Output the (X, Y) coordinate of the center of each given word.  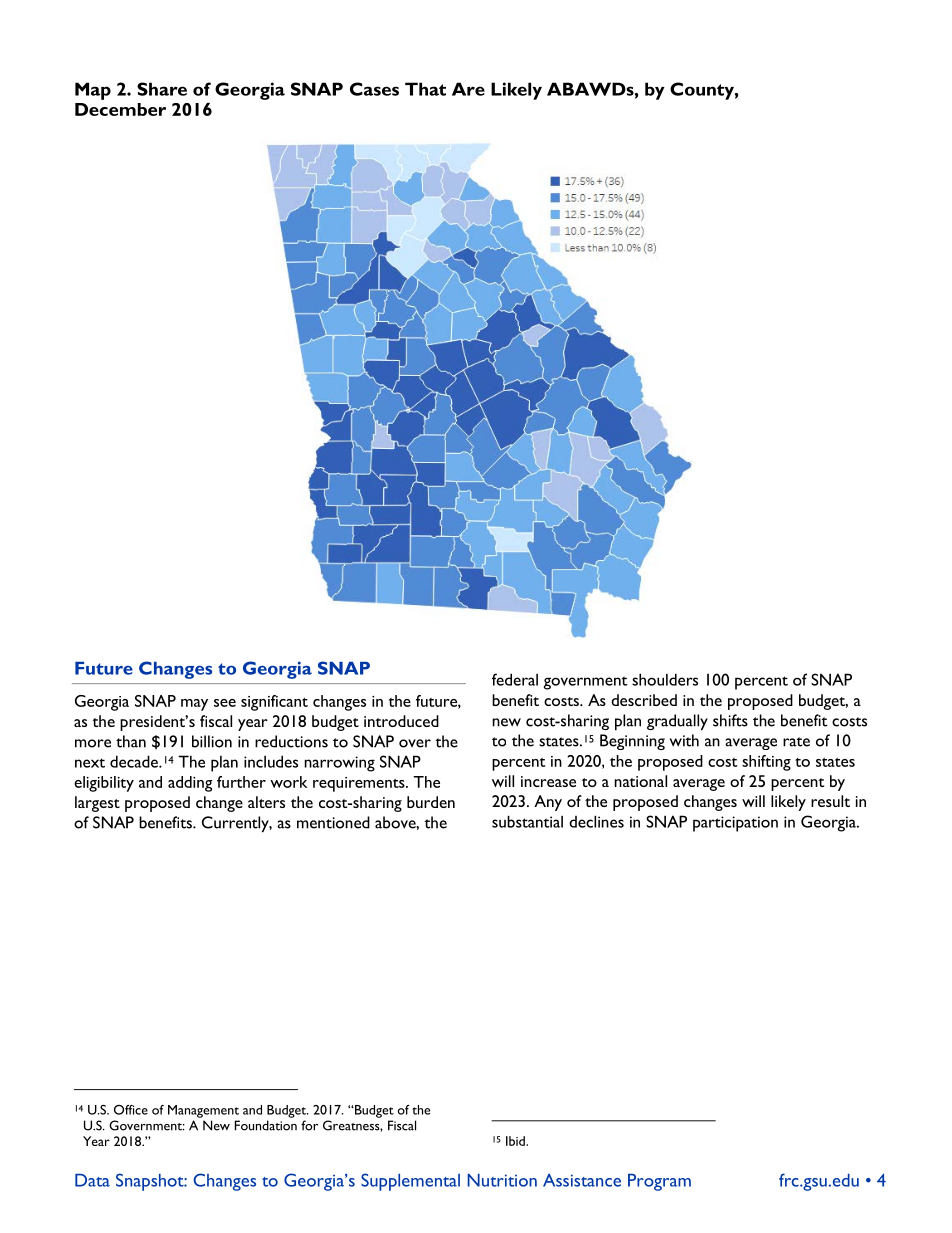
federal (515, 679)
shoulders (665, 679)
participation (735, 824)
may (194, 705)
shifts (730, 720)
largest (97, 804)
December (120, 109)
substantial (527, 821)
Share (162, 89)
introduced (401, 721)
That (425, 89)
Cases (374, 89)
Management (203, 1111)
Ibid (516, 1141)
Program (659, 1182)
